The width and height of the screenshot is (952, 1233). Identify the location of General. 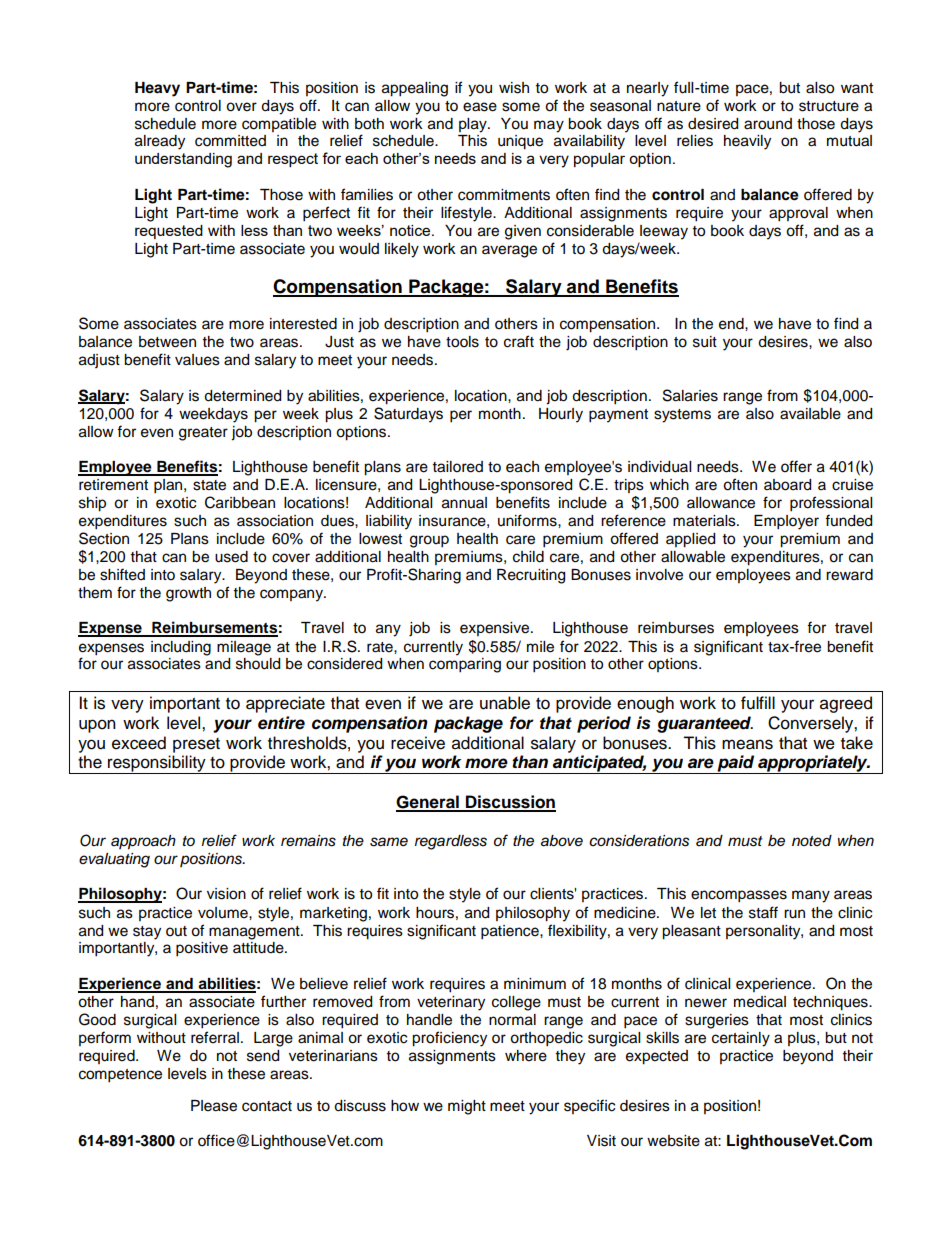
(428, 803).
